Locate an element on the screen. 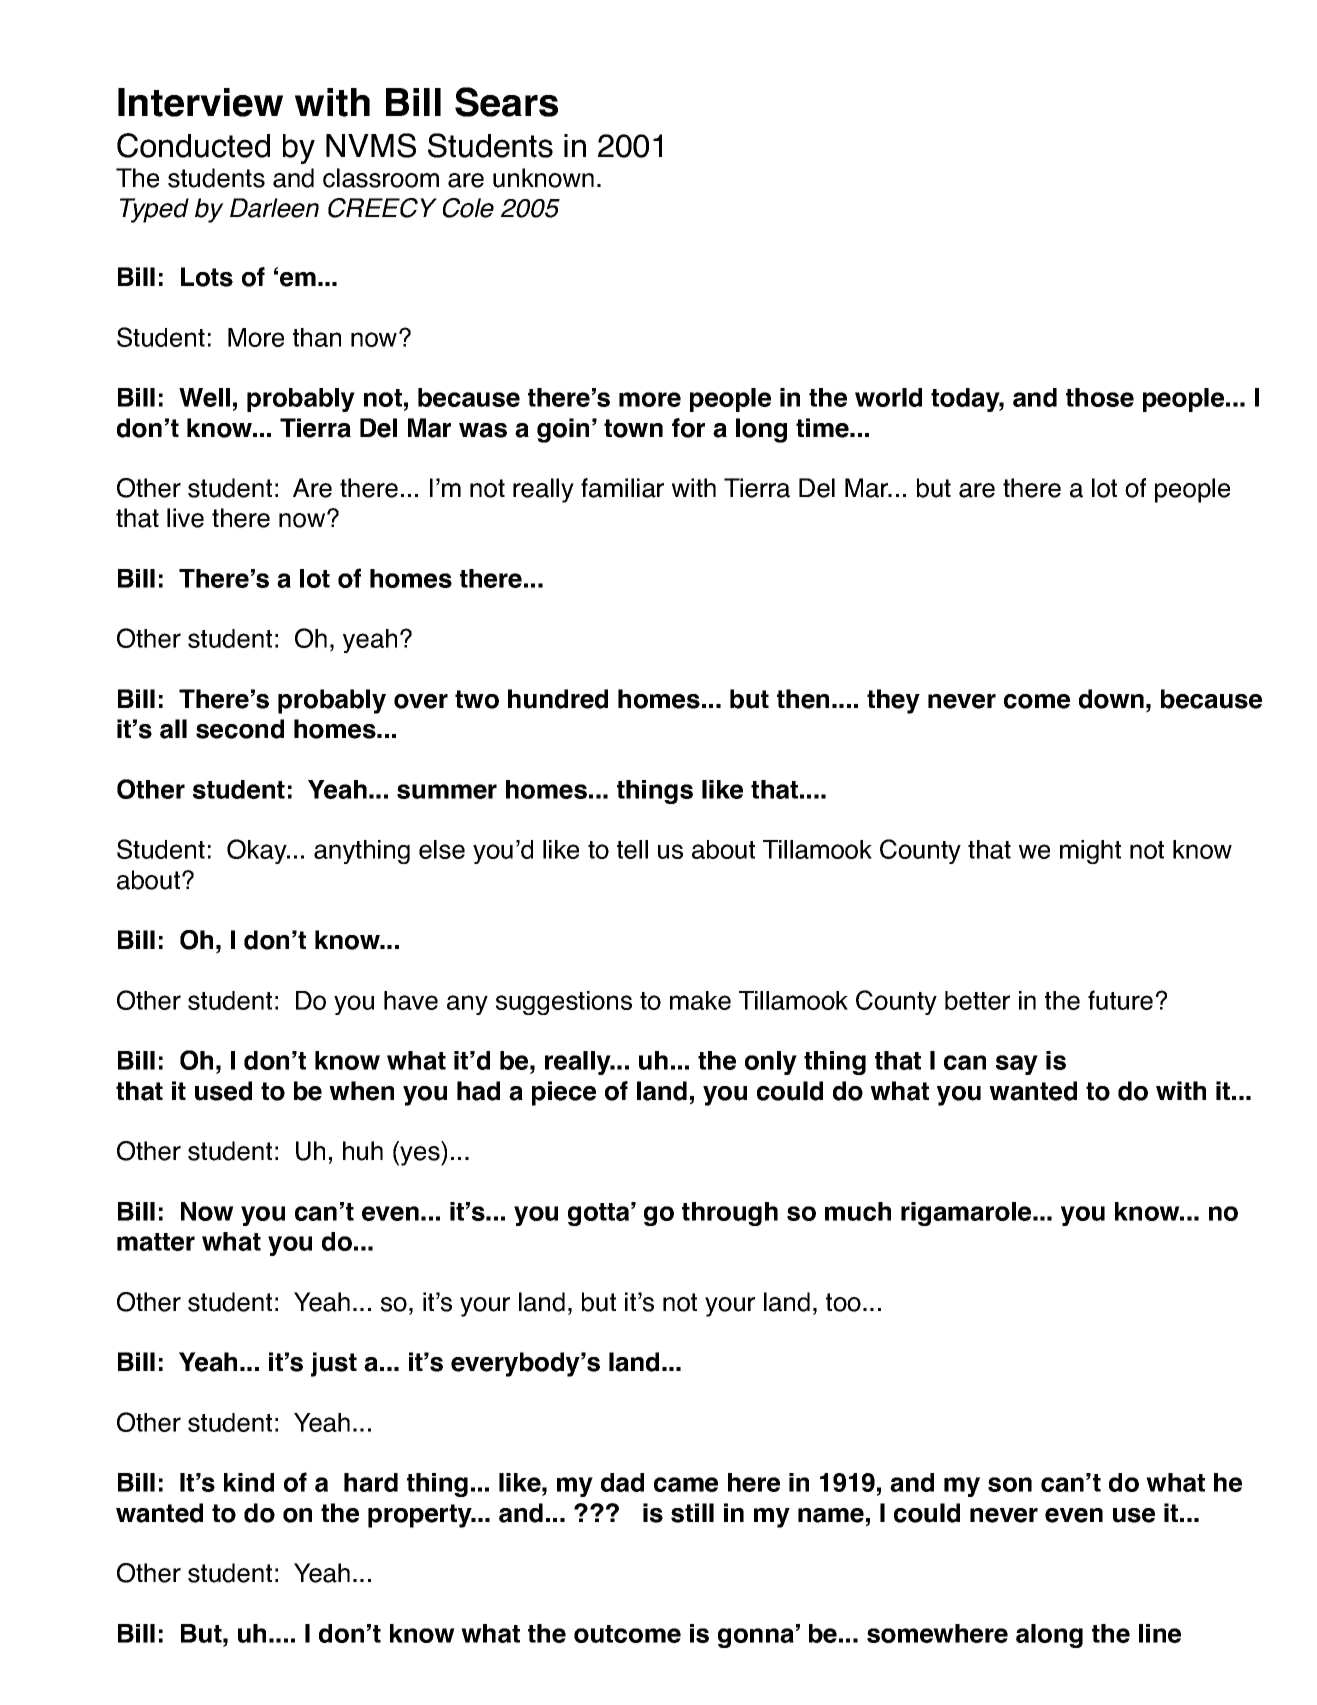  used is located at coordinates (223, 1091).
